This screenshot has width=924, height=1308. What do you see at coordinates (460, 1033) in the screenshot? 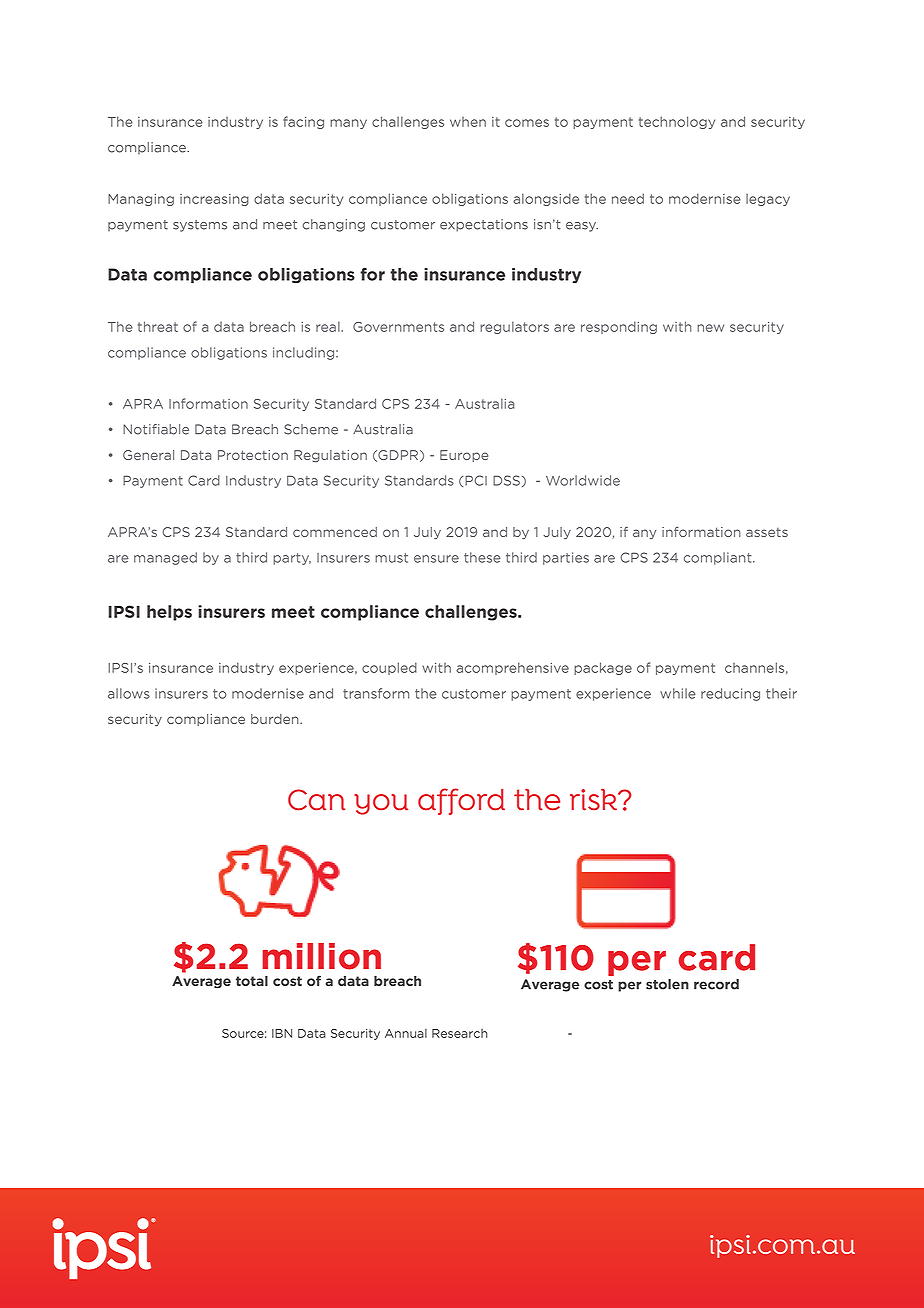
I see `Research` at bounding box center [460, 1033].
